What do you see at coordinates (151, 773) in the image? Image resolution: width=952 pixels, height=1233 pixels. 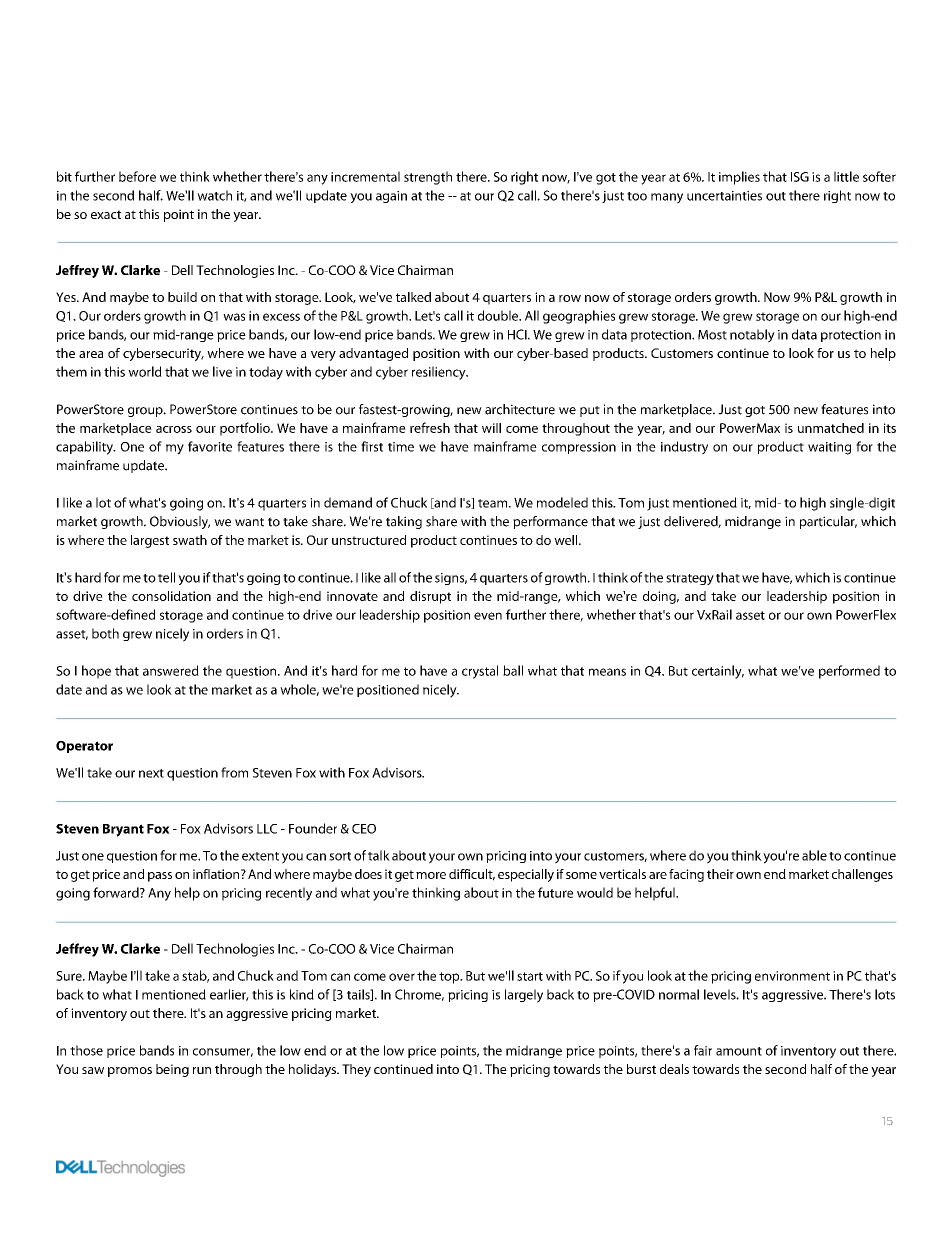 I see `next` at bounding box center [151, 773].
